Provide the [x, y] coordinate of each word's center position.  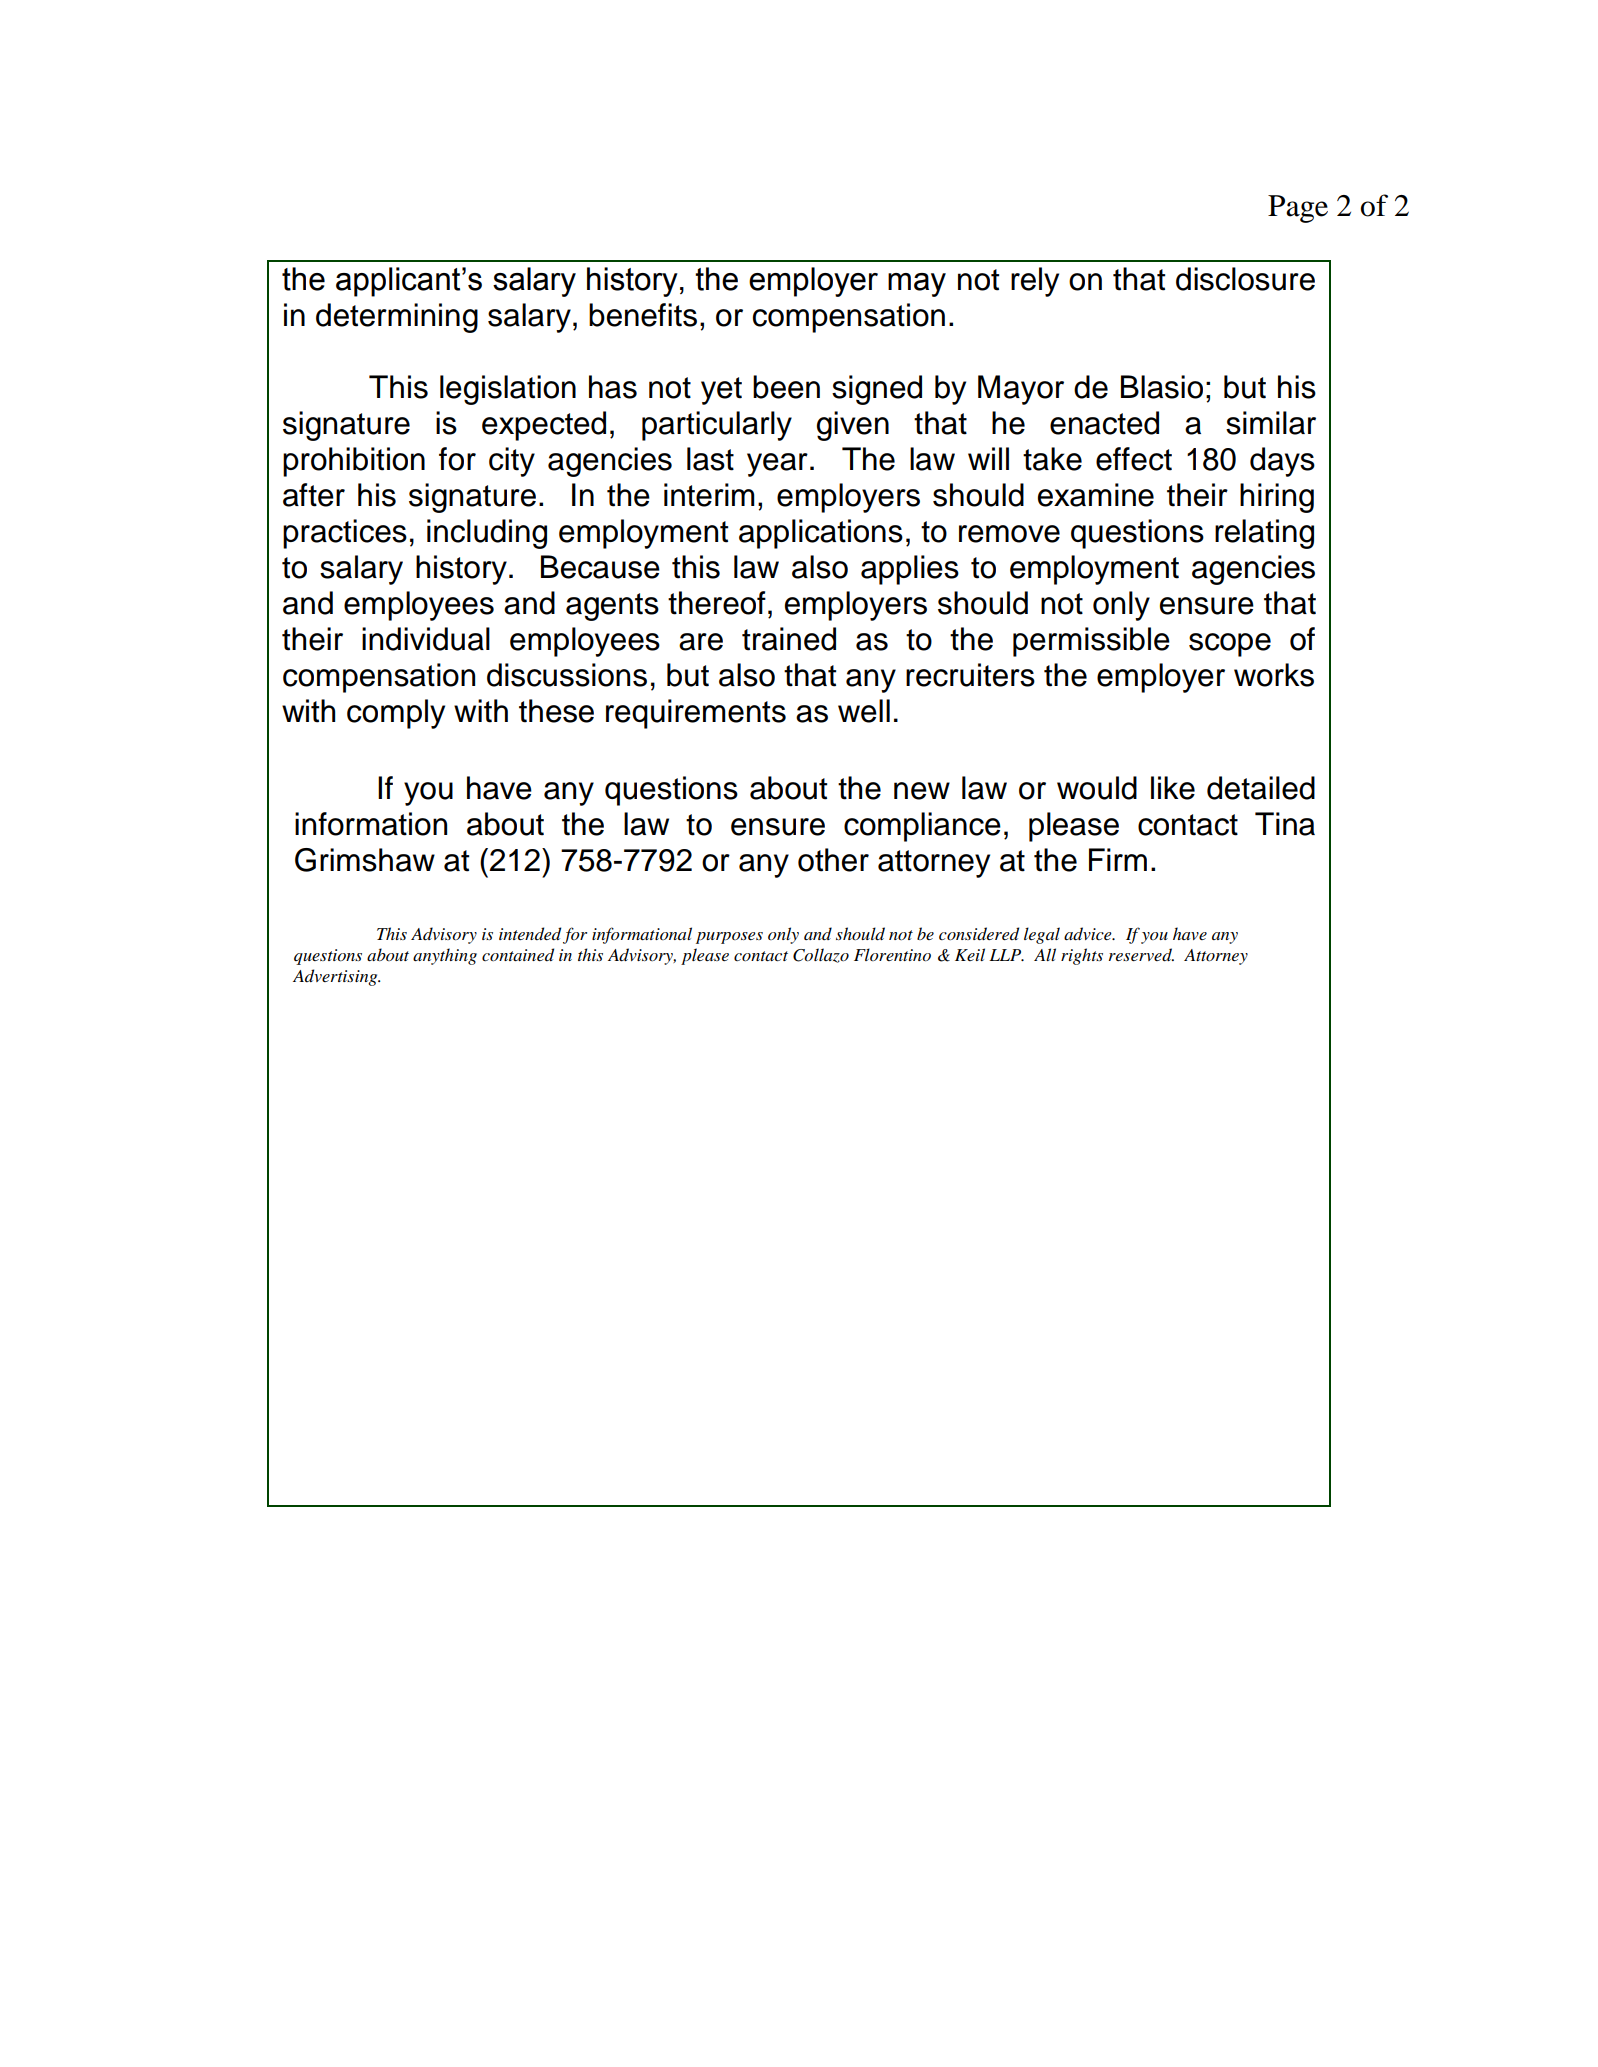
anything [445, 956]
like [1173, 788]
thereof [717, 603]
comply [396, 714]
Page [1298, 209]
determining [397, 318]
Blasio [1162, 387]
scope [1230, 645]
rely [1035, 282]
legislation [508, 390]
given [853, 426]
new [922, 791]
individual [426, 639]
